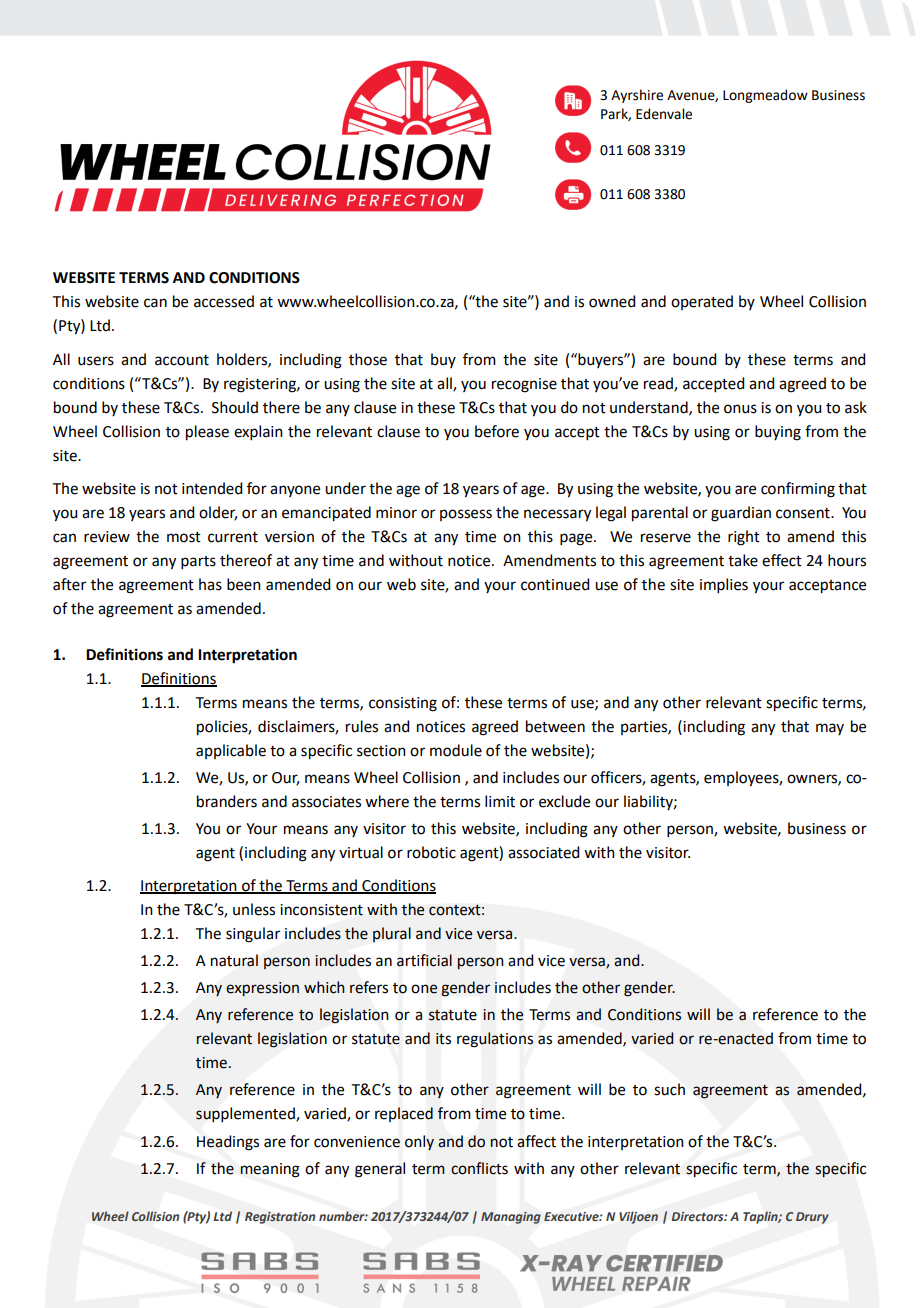  I want to click on those, so click(368, 359).
